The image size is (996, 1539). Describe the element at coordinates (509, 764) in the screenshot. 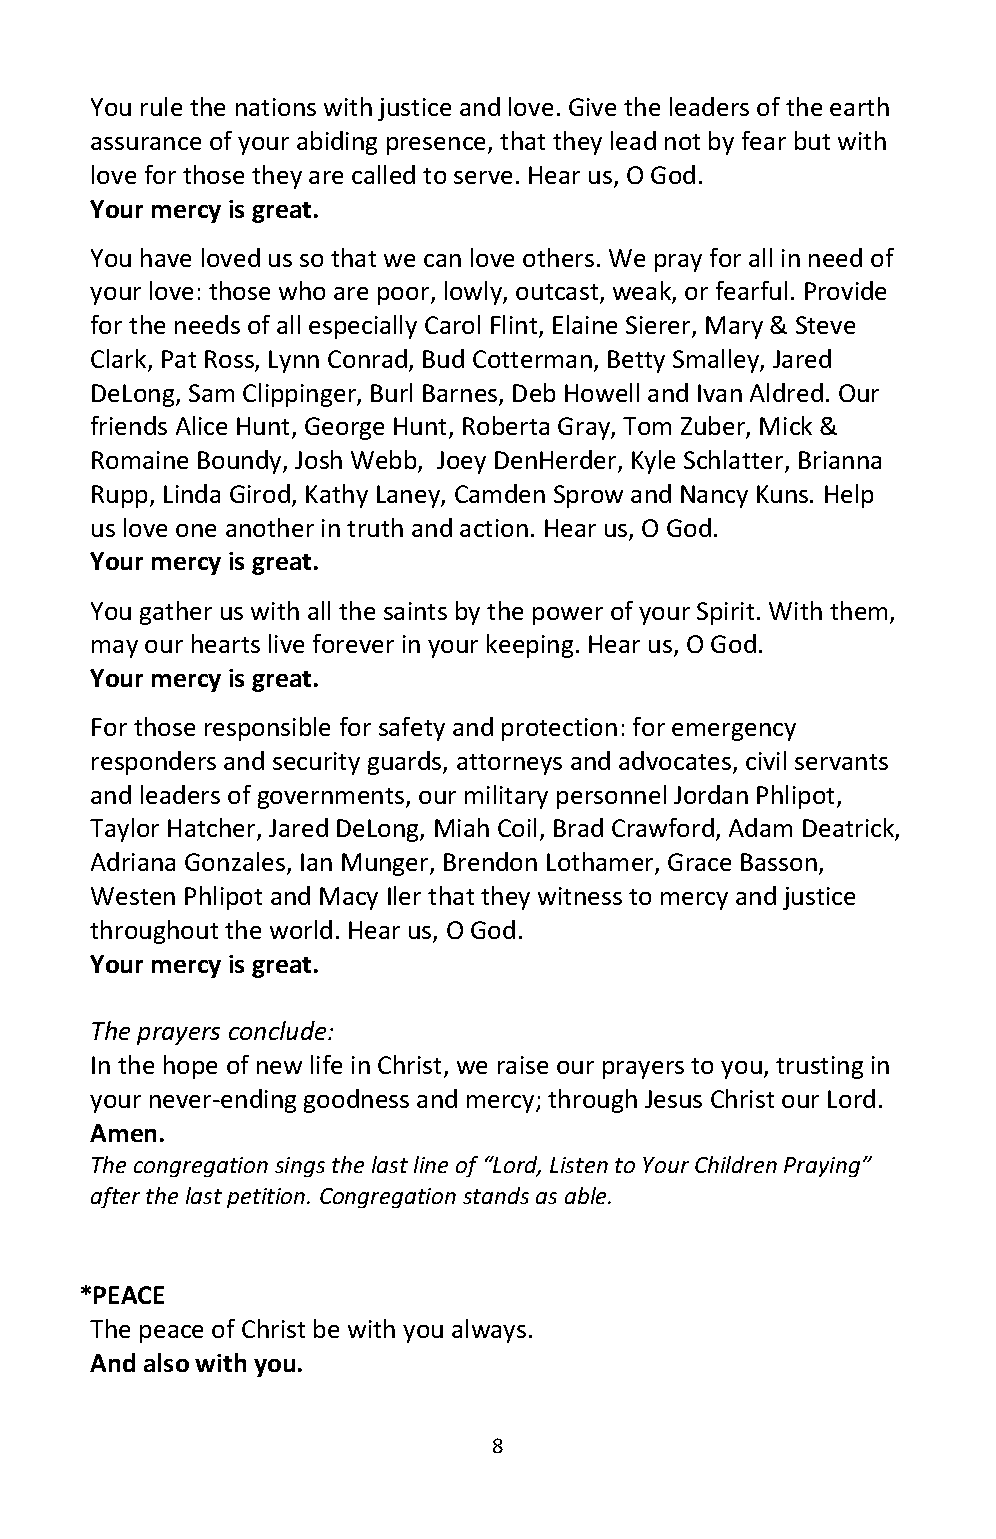

I see `attorneys` at that location.
